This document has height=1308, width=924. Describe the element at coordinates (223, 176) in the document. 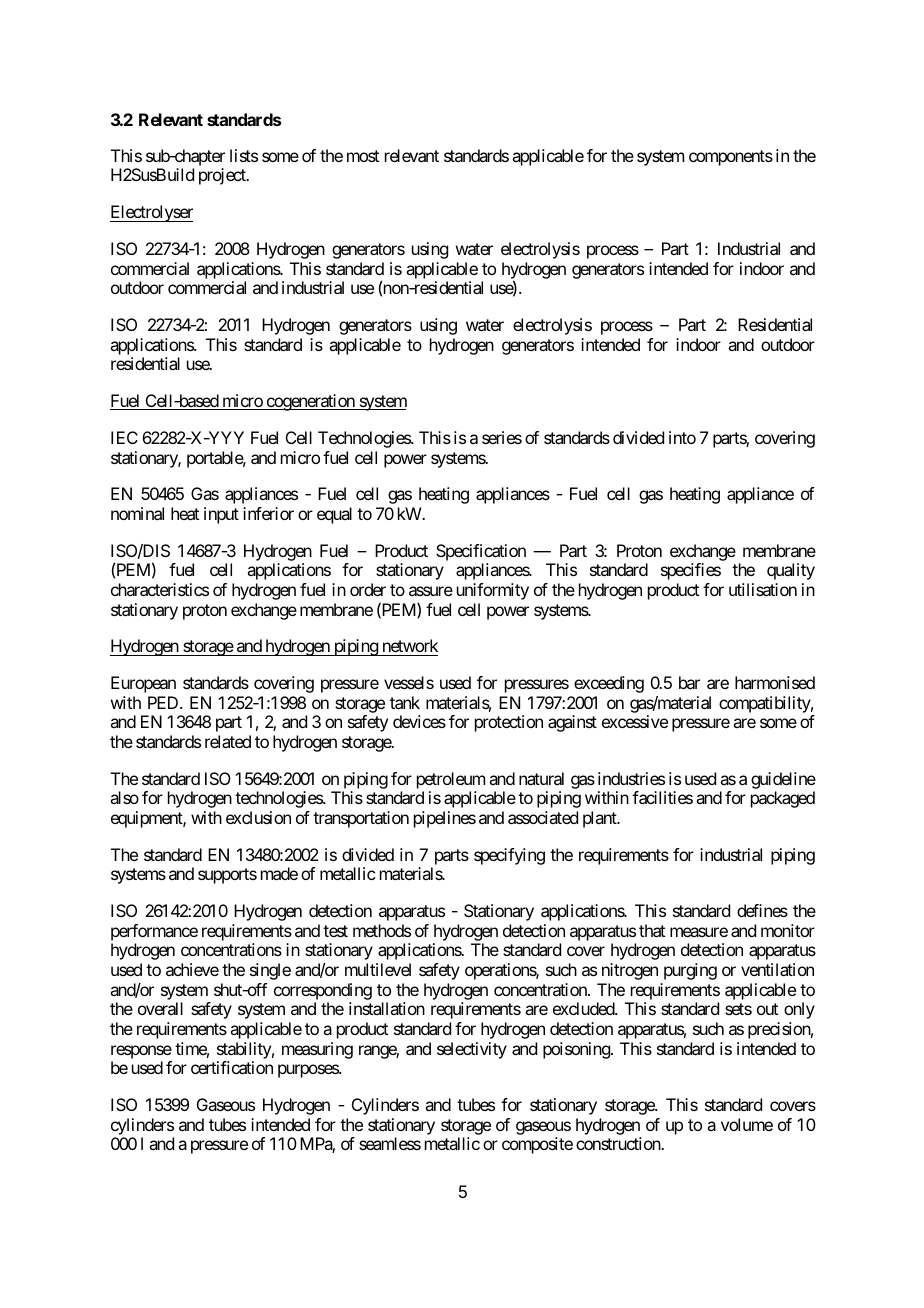

I see `project` at that location.
